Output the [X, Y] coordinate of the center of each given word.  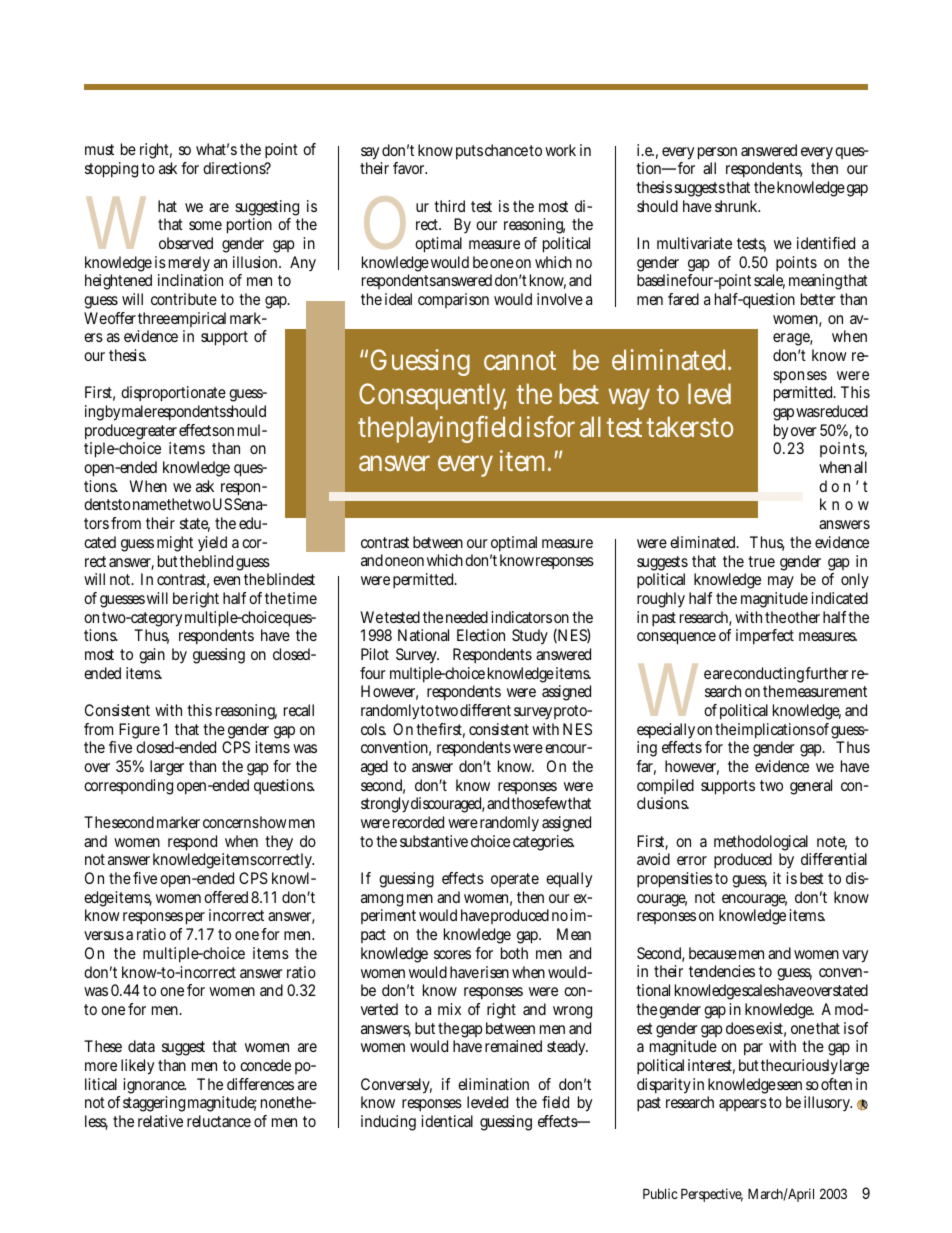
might [175, 544]
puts [469, 152]
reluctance [219, 1121]
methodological [762, 844]
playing [437, 429]
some [205, 225]
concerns [231, 823]
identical [447, 1121]
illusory [828, 1103]
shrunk [737, 206]
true [761, 561]
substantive [434, 841]
